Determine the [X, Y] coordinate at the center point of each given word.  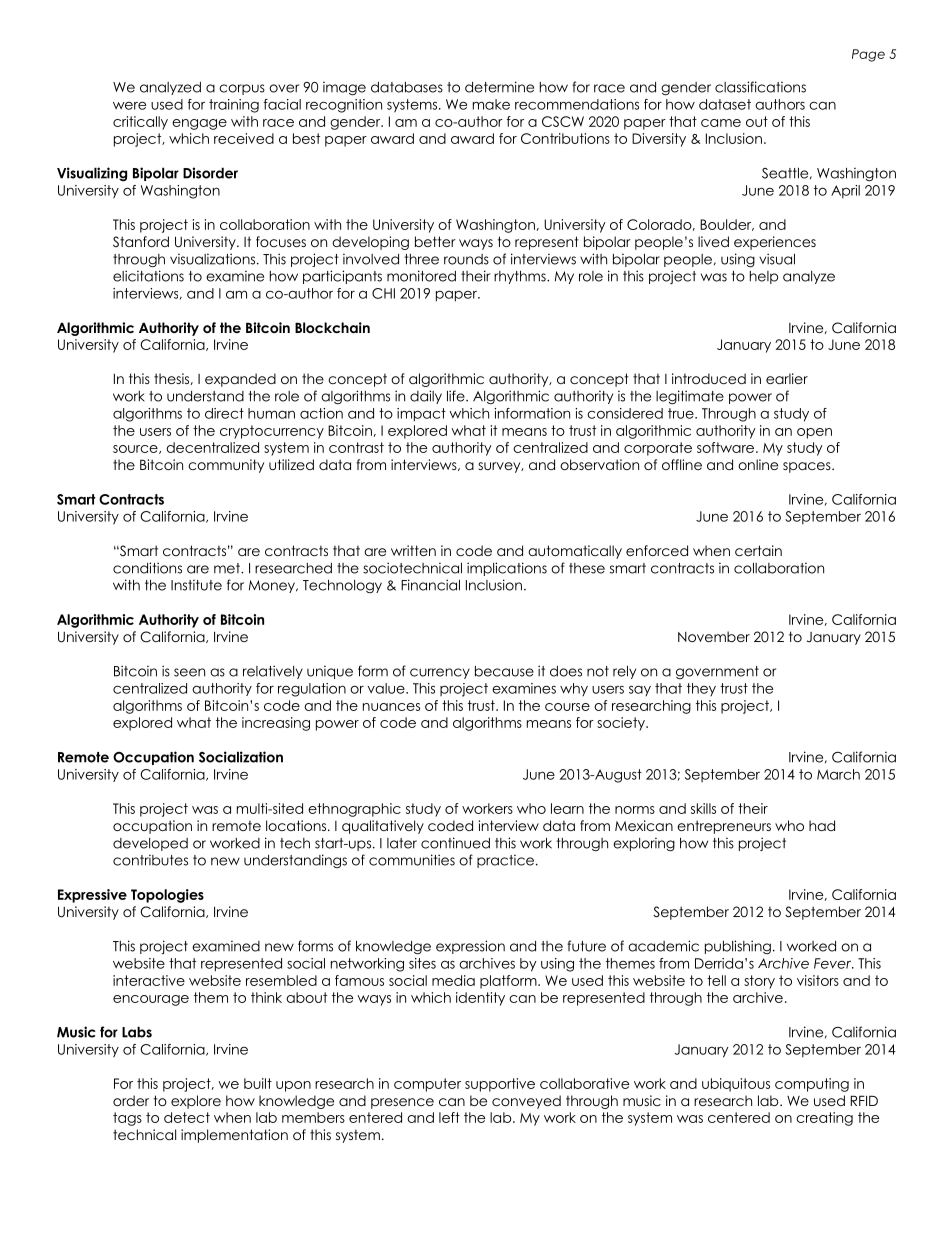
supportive [500, 1085]
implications [507, 569]
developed [150, 844]
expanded [240, 380]
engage [199, 124]
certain [758, 550]
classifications [760, 87]
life [457, 396]
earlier [787, 378]
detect [187, 1117]
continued [455, 843]
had [822, 825]
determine [499, 87]
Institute [196, 585]
